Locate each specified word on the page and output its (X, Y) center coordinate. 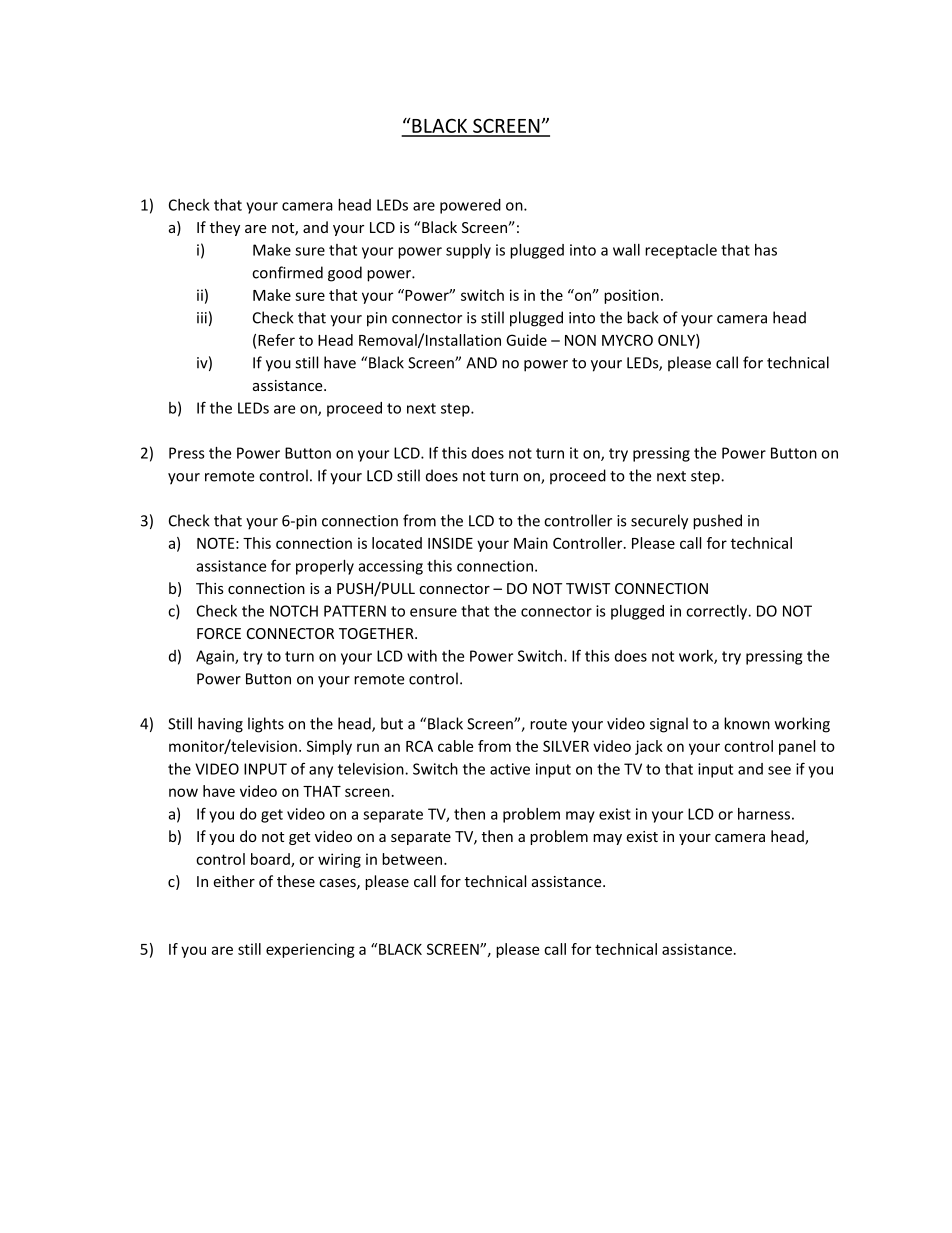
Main (531, 543)
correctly (718, 612)
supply (468, 251)
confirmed (287, 272)
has (766, 250)
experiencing (310, 950)
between (412, 859)
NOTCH (294, 611)
